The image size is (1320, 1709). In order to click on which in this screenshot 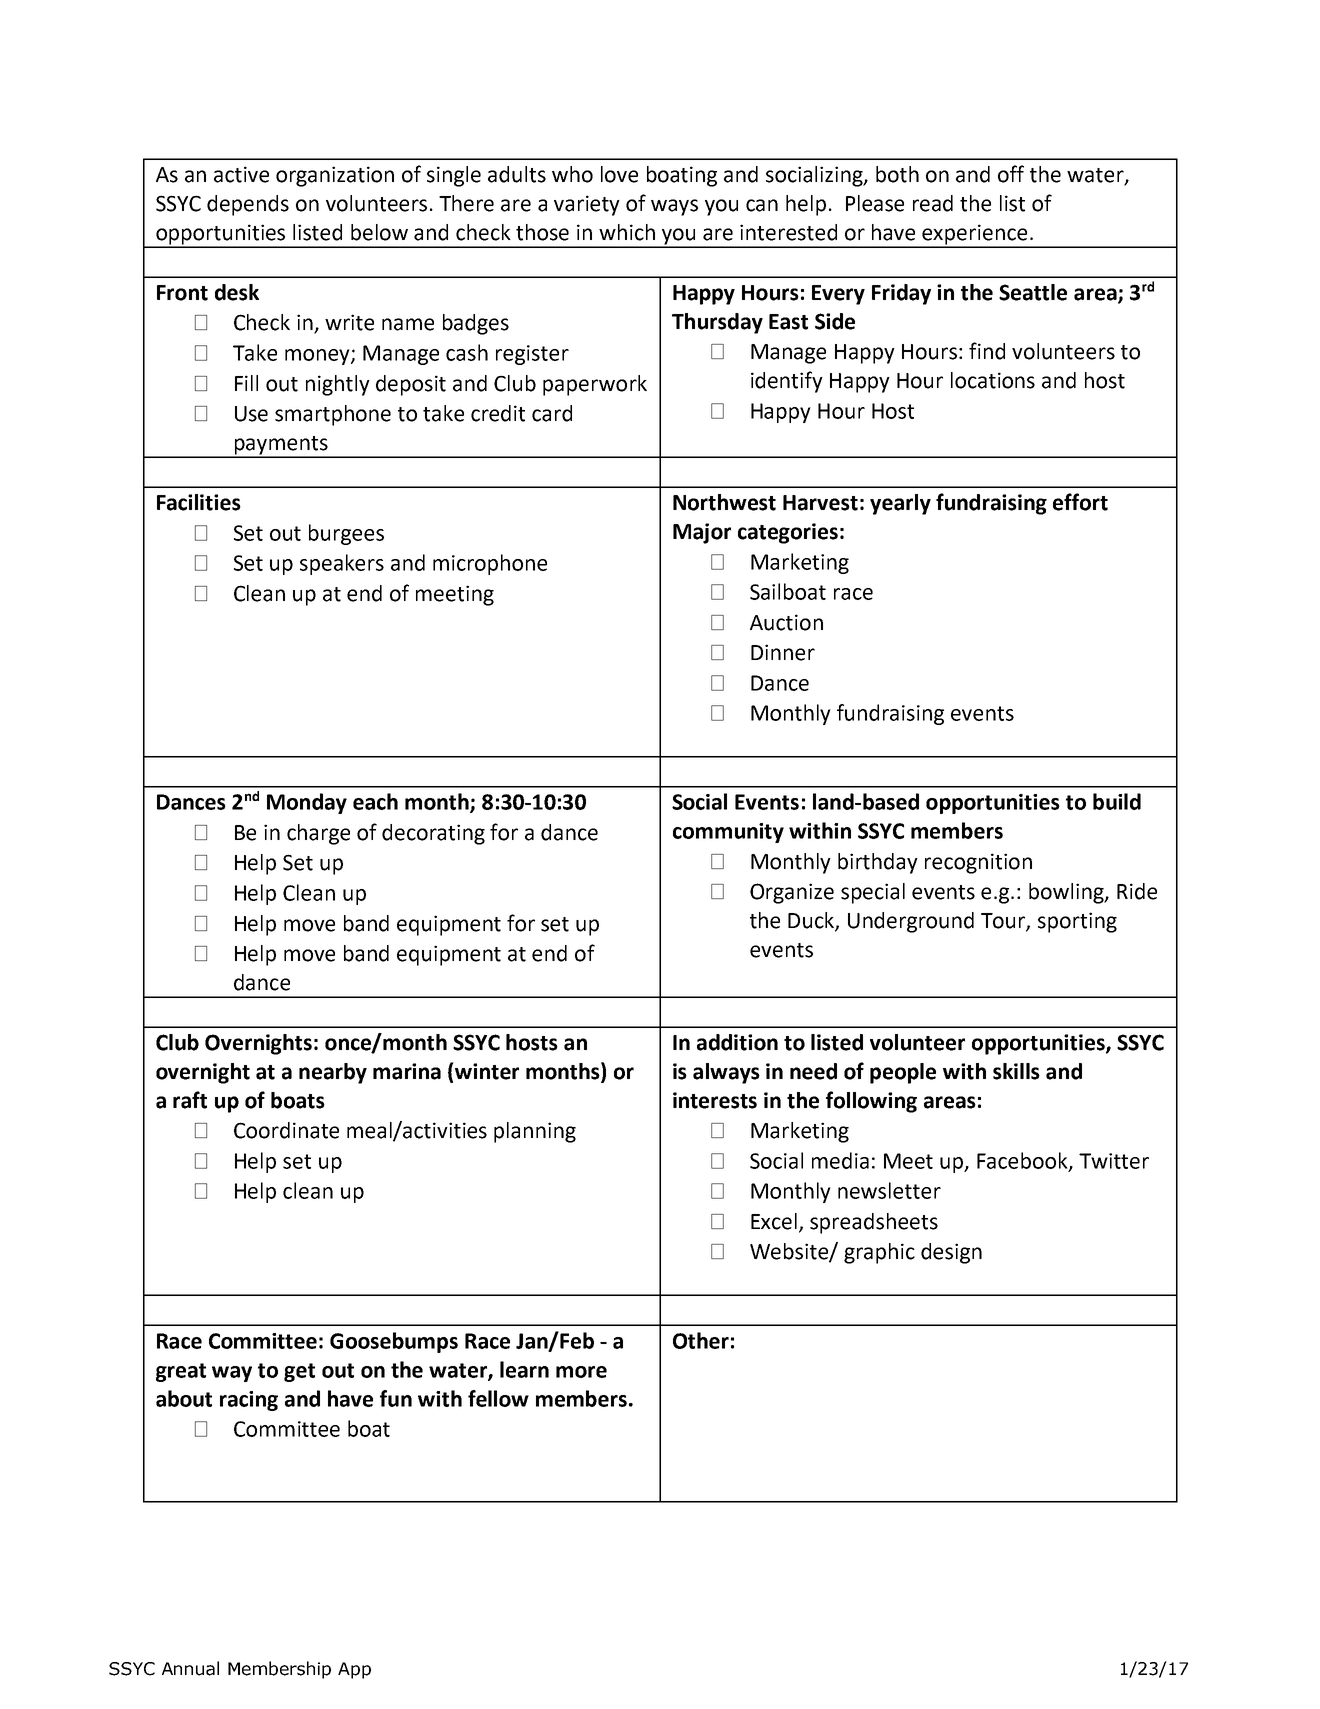, I will do `click(627, 232)`.
